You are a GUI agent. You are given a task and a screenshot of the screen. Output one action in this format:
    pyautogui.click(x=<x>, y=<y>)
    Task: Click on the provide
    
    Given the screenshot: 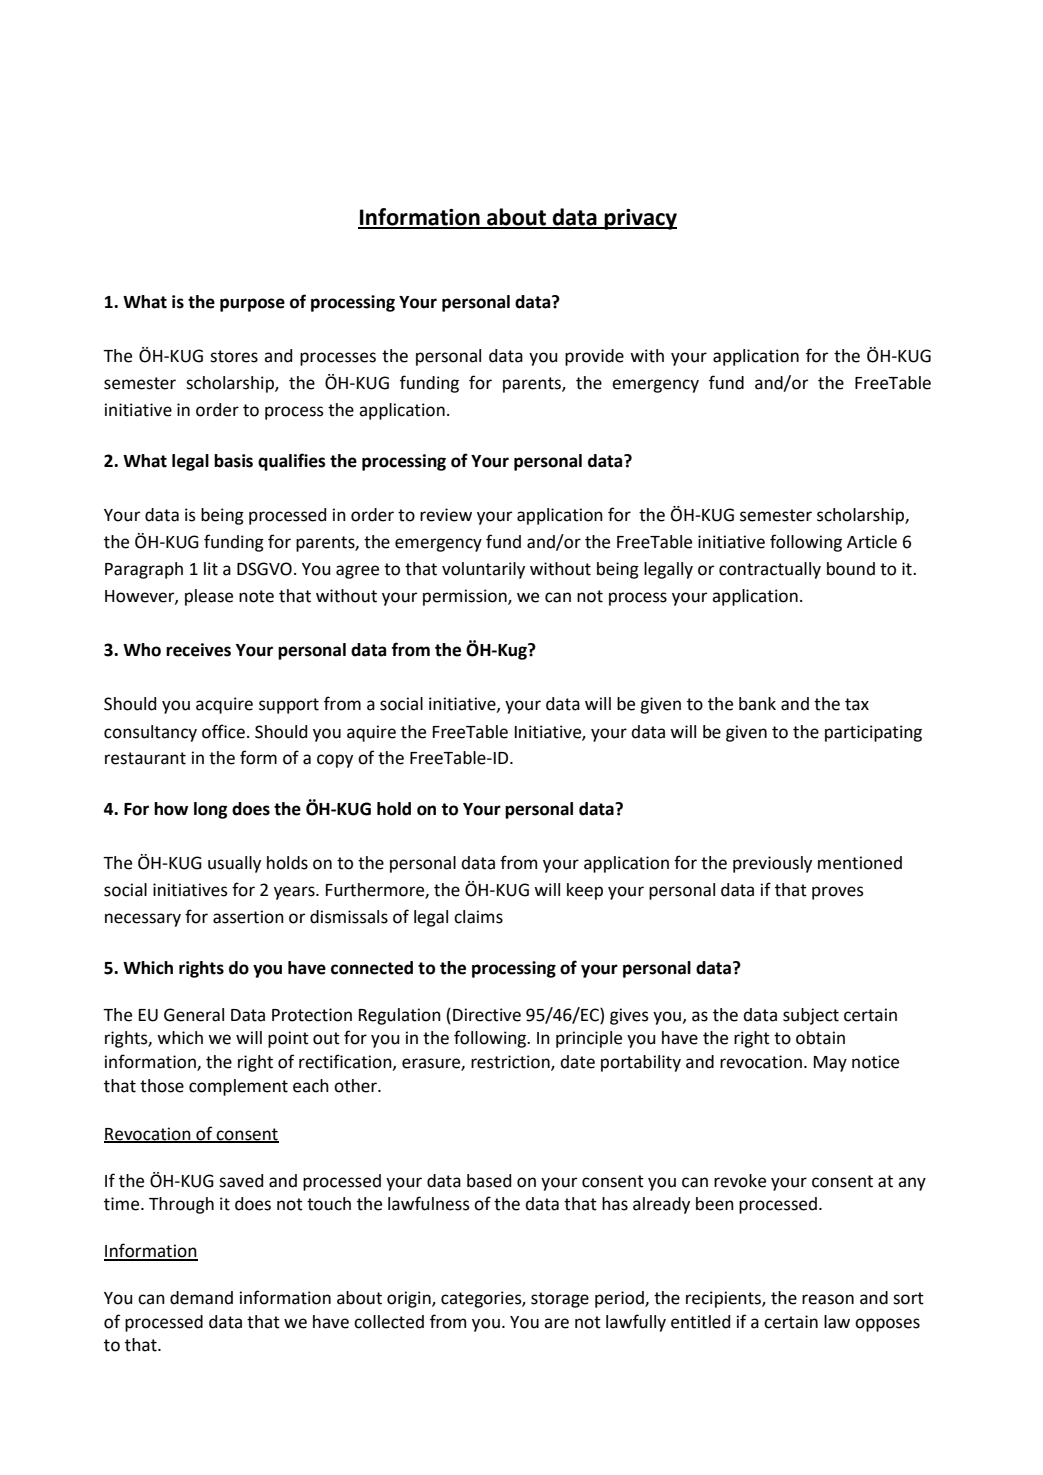 What is the action you would take?
    pyautogui.click(x=594, y=357)
